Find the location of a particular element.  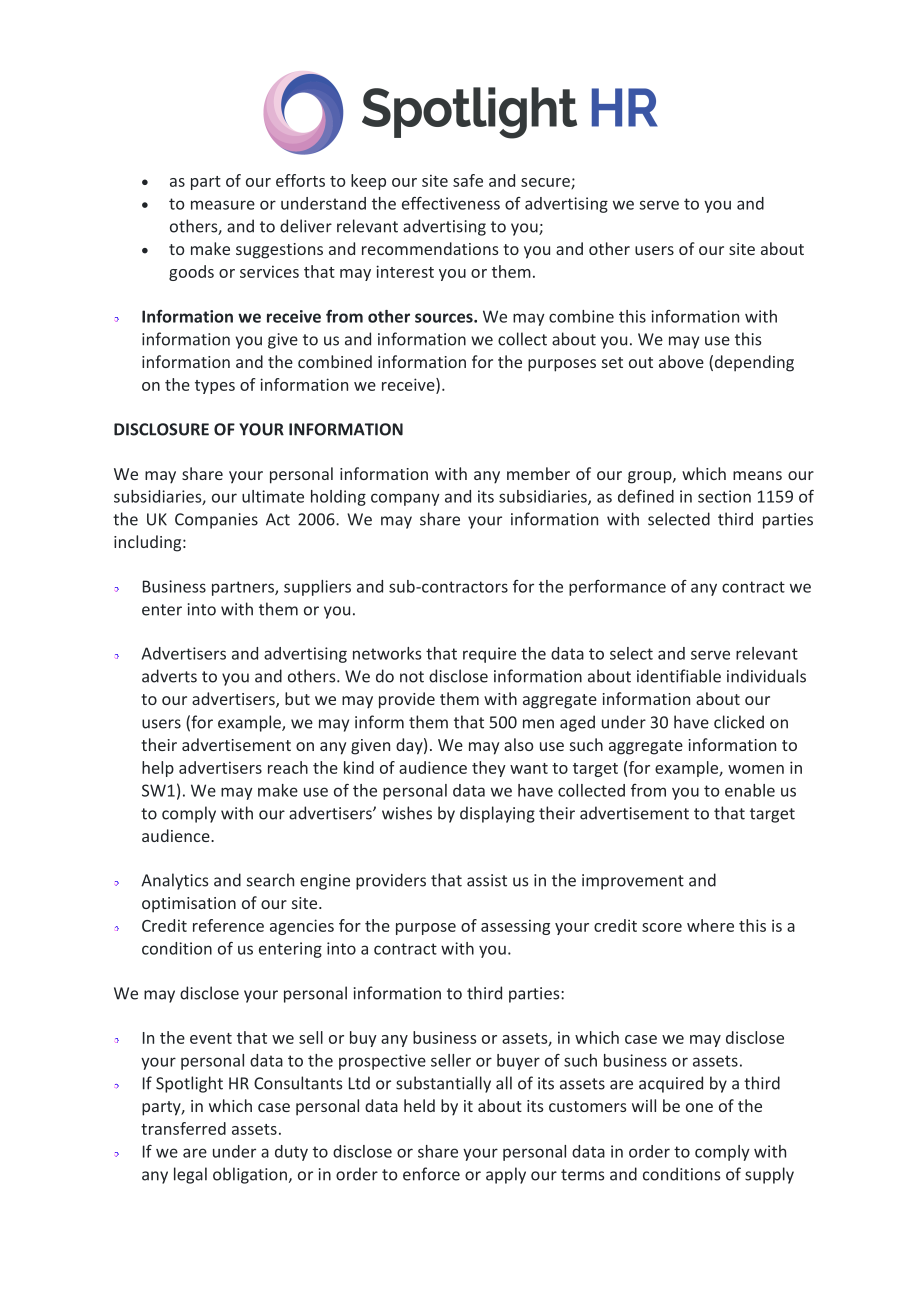

where is located at coordinates (710, 925).
